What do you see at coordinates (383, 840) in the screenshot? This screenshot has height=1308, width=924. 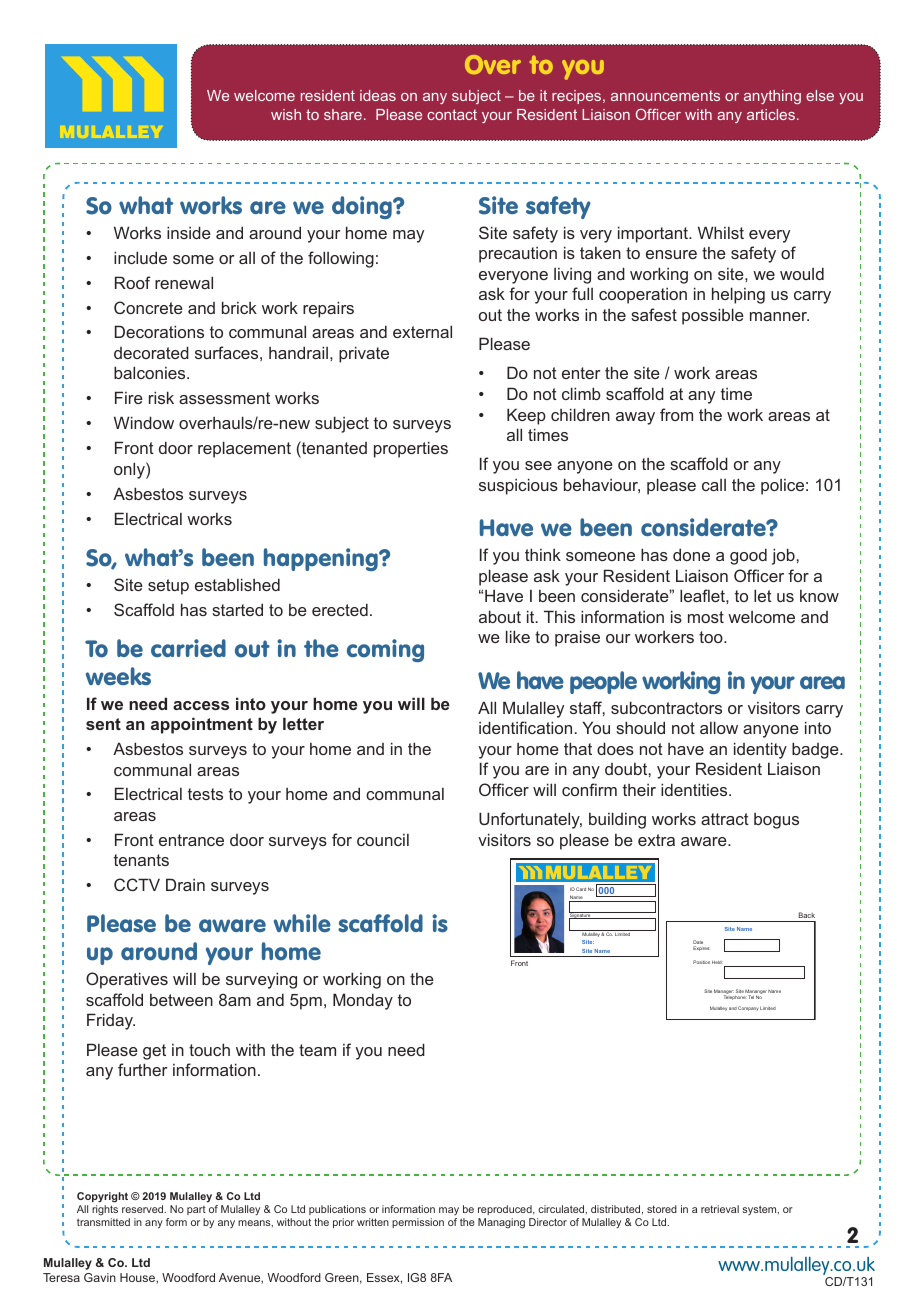 I see `council` at bounding box center [383, 840].
